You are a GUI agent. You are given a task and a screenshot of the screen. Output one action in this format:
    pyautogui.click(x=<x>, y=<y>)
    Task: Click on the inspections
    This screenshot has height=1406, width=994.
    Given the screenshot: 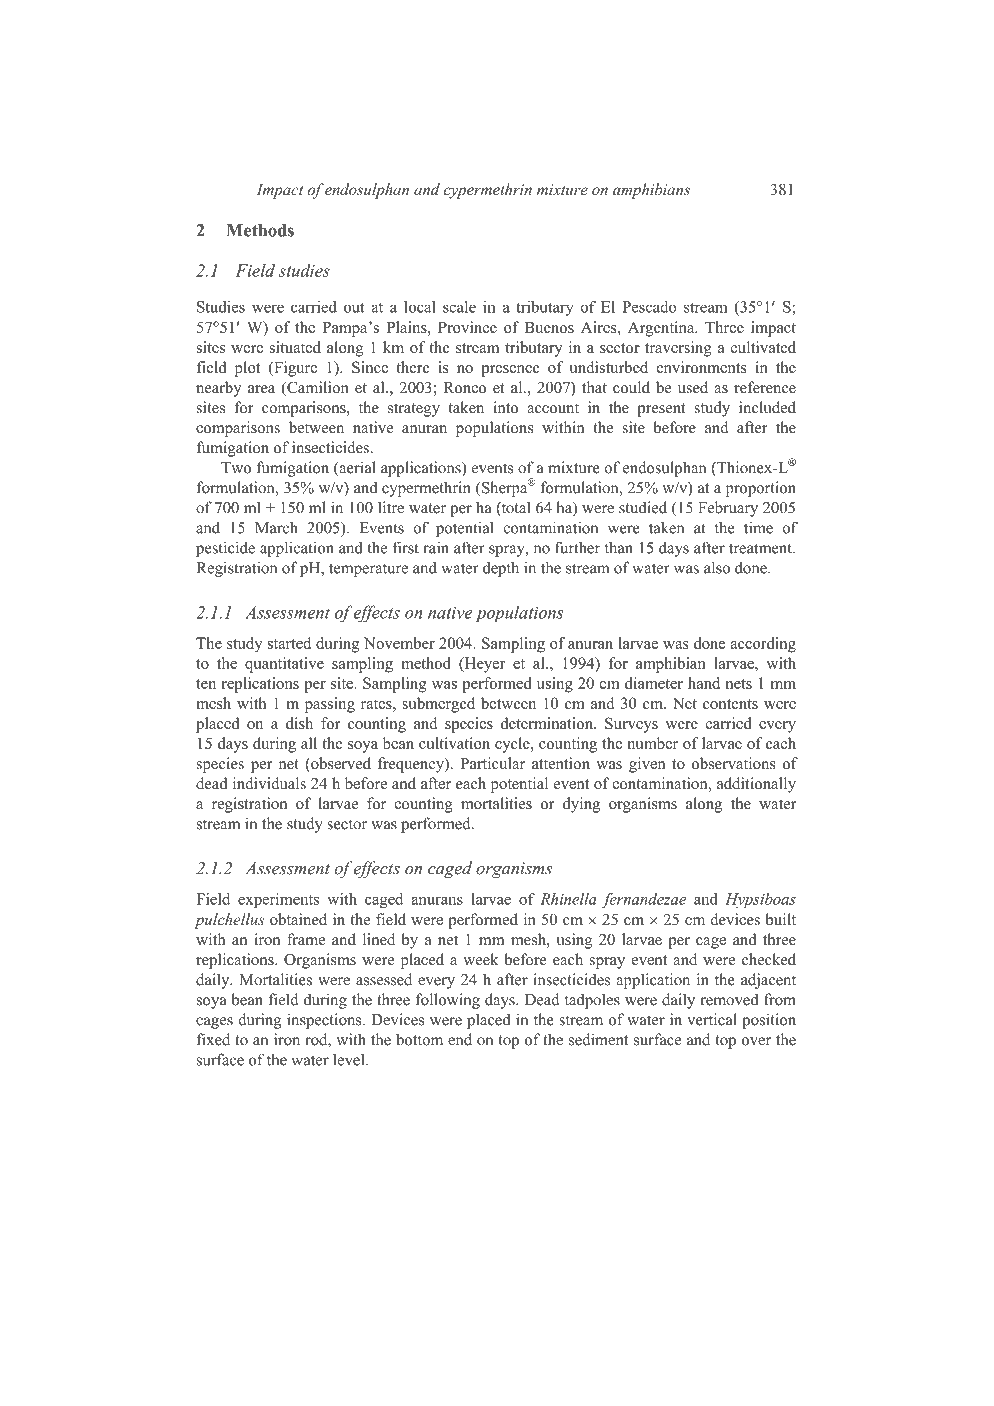 What is the action you would take?
    pyautogui.click(x=325, y=1021)
